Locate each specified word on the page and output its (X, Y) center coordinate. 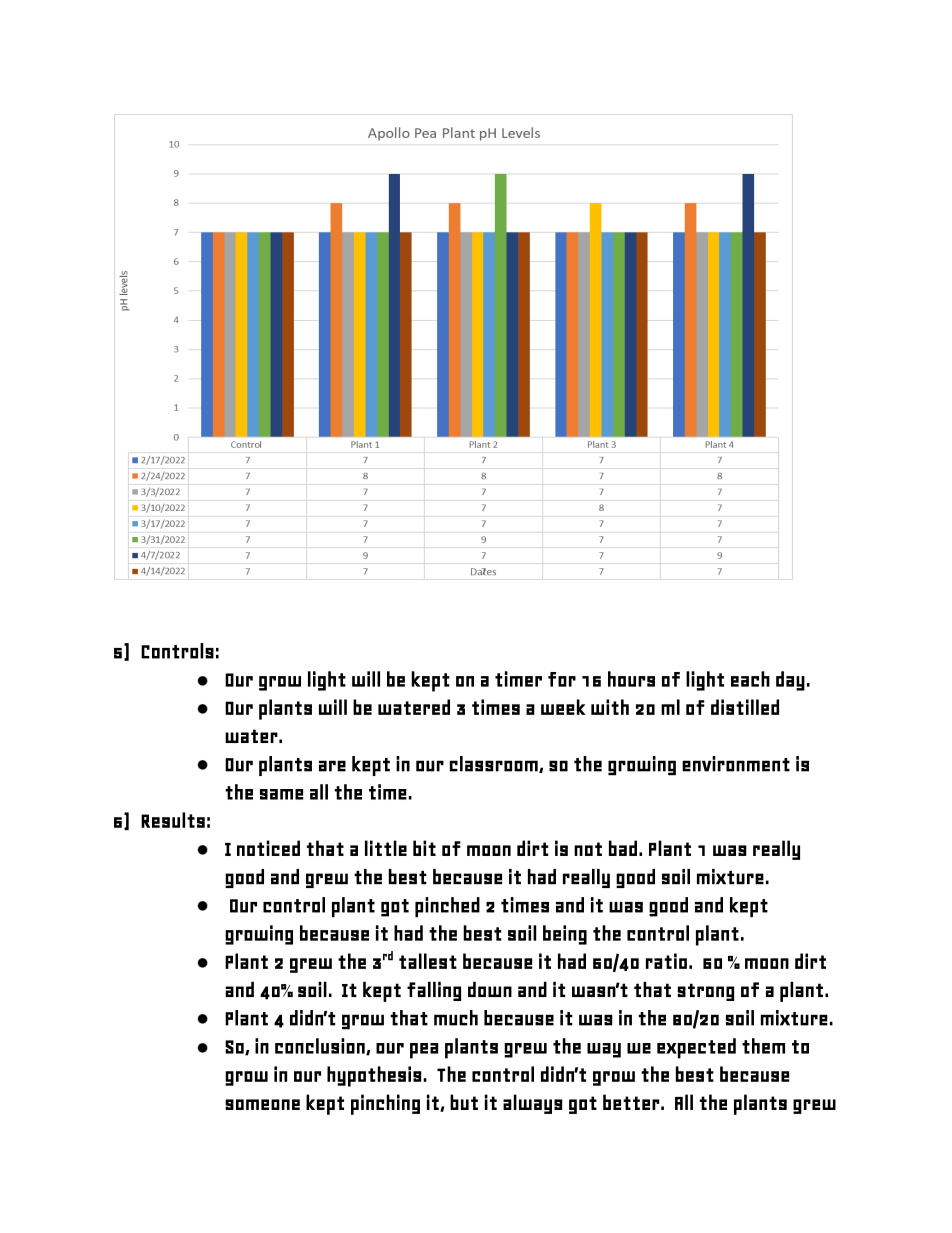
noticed (268, 848)
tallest (428, 961)
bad (623, 848)
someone (262, 1104)
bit (424, 848)
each (750, 679)
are (332, 766)
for (562, 679)
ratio (666, 961)
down (490, 989)
